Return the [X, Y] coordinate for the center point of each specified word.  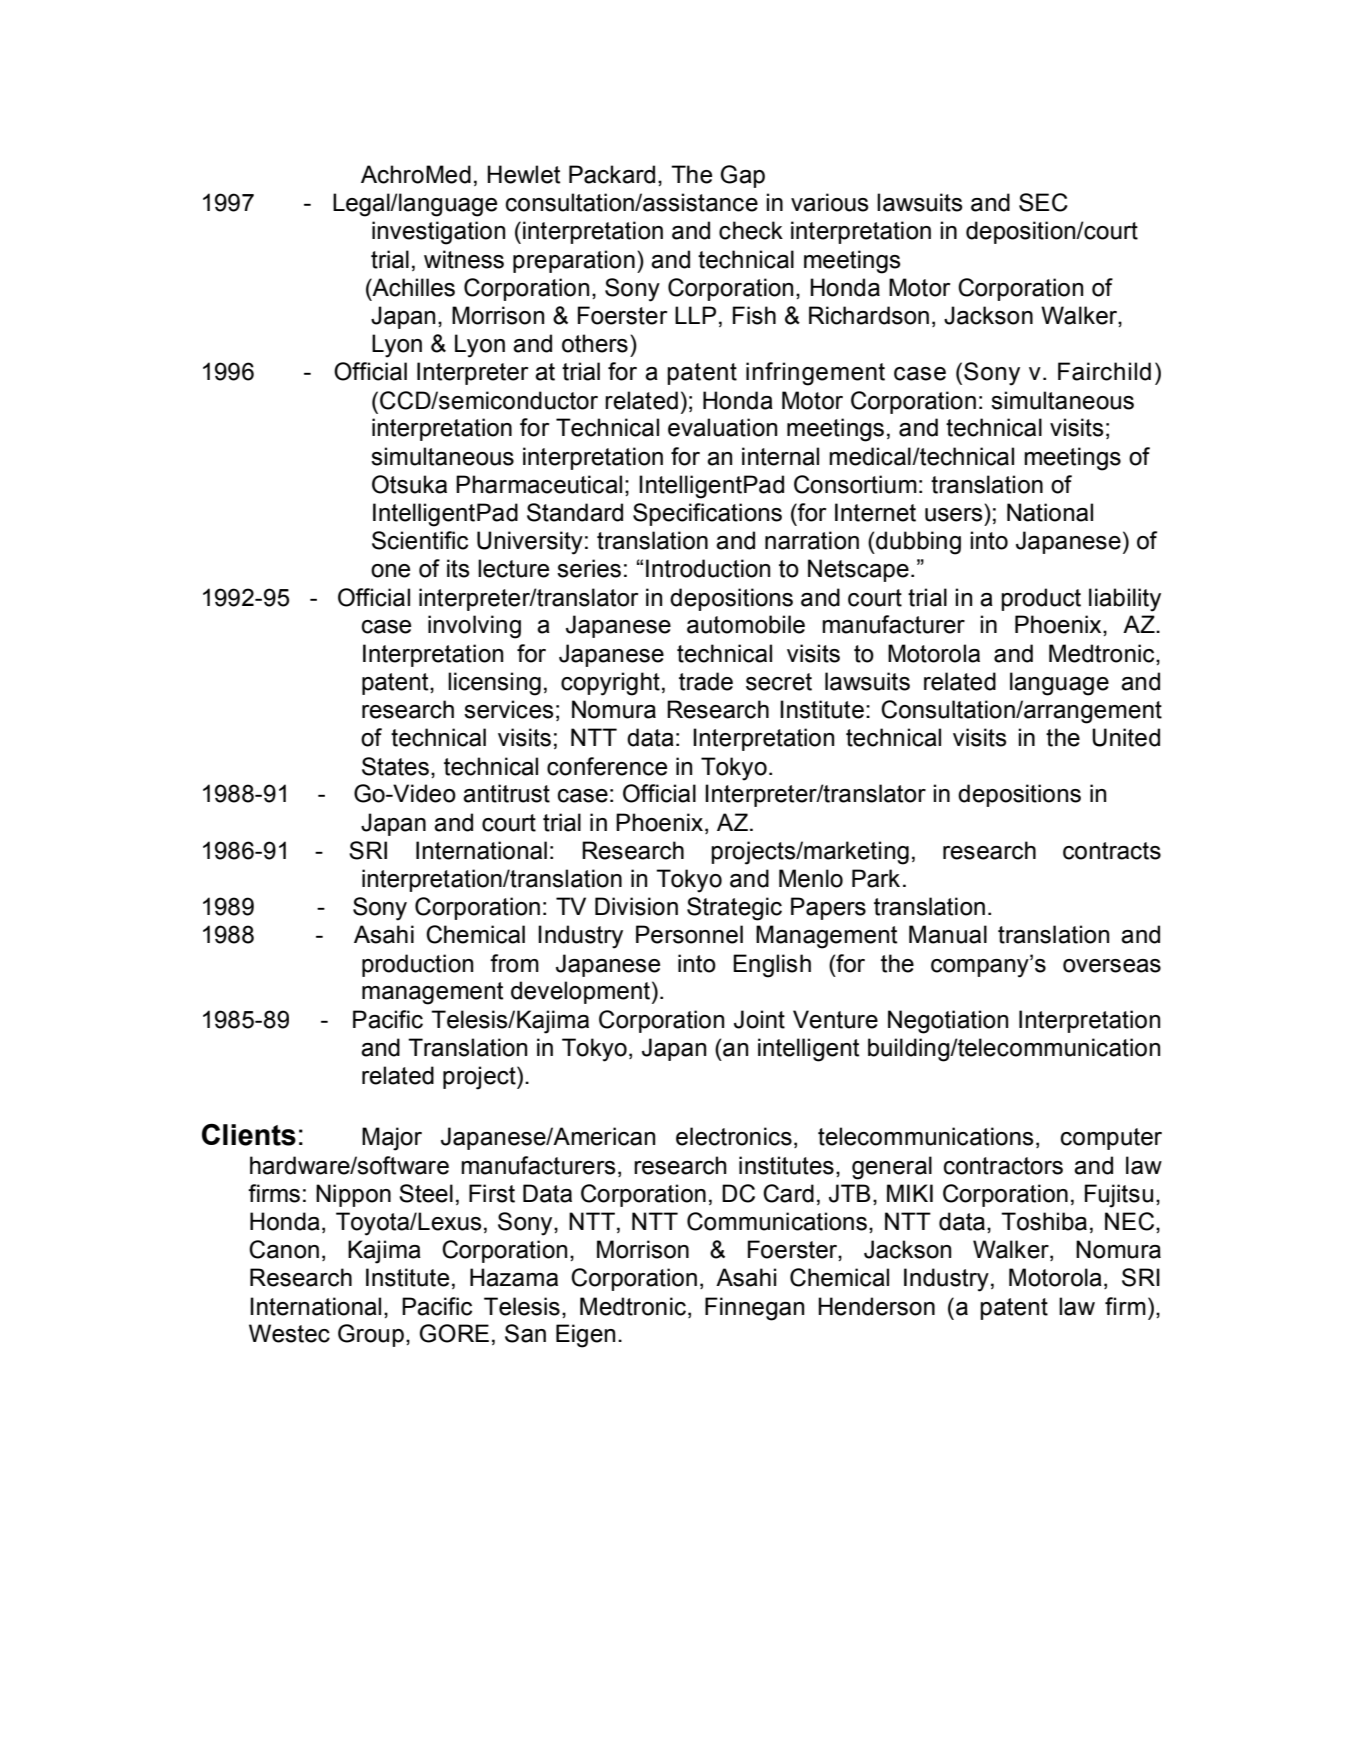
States [395, 766]
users [954, 515]
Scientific [420, 540]
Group [371, 1335]
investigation [438, 233]
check [751, 230]
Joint [759, 1019]
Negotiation [948, 1022]
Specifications [707, 514]
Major [392, 1139]
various [830, 202]
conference [607, 766]
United [1126, 737]
